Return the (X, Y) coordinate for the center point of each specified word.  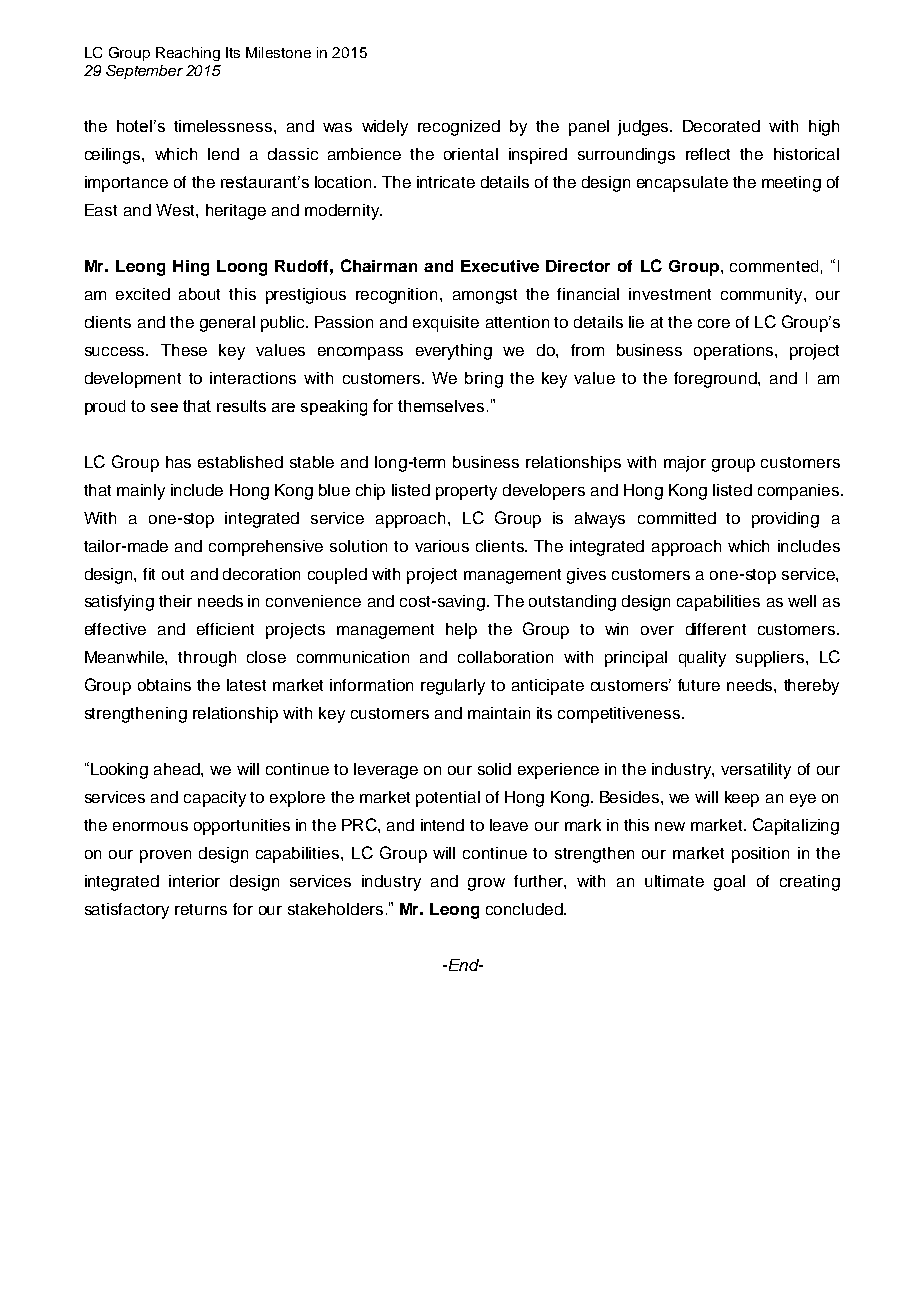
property (466, 492)
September (144, 72)
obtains (164, 685)
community (763, 296)
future (699, 685)
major (685, 464)
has (178, 462)
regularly (453, 687)
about (199, 294)
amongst (485, 296)
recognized (459, 128)
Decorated (721, 126)
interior (194, 881)
